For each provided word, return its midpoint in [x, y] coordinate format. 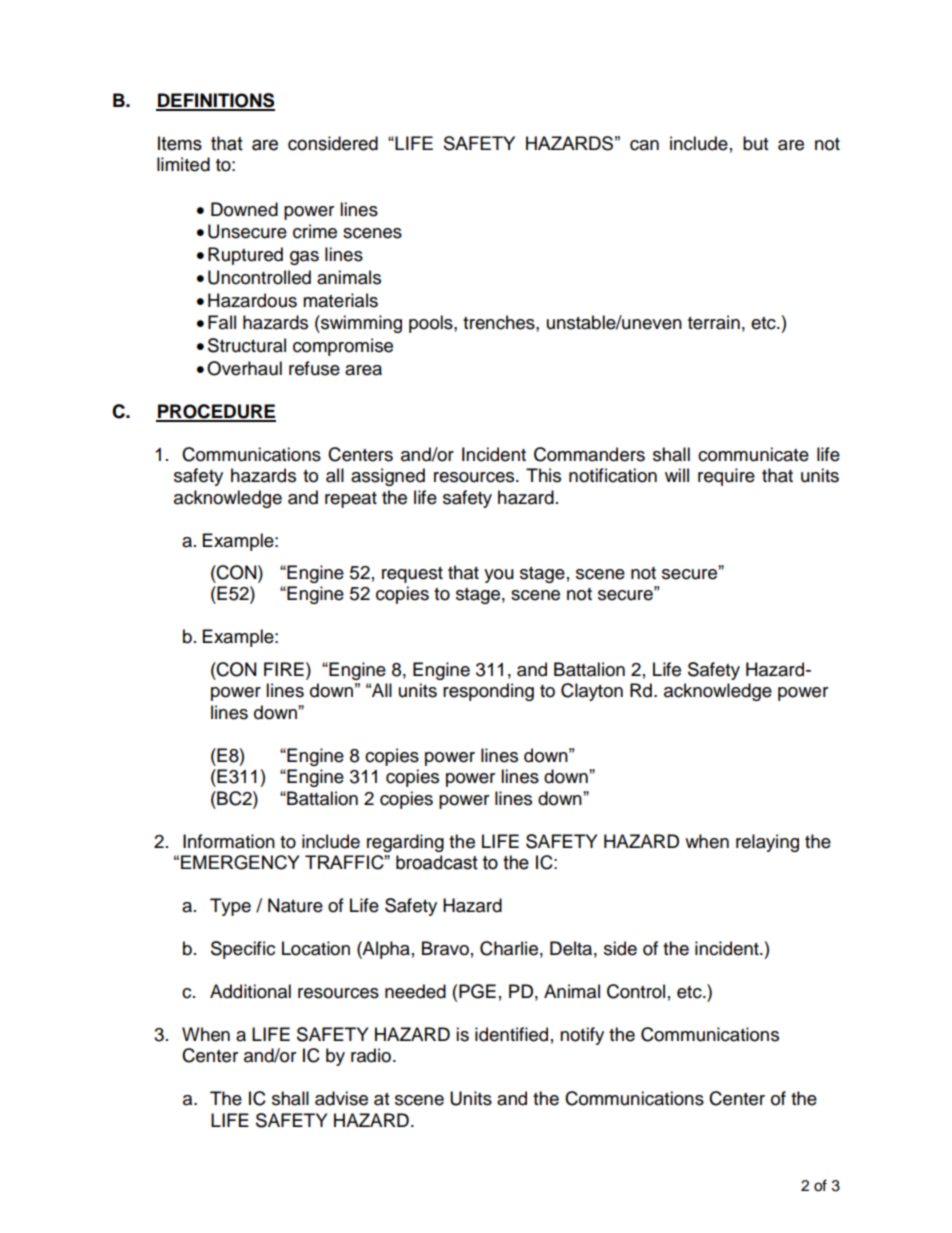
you [499, 576]
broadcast [437, 862]
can [644, 145]
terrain [714, 322]
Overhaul [244, 368]
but [755, 143]
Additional [250, 991]
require [726, 477]
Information [229, 841]
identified [511, 1034]
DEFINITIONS [215, 101]
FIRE [284, 669]
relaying [767, 843]
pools [432, 324]
